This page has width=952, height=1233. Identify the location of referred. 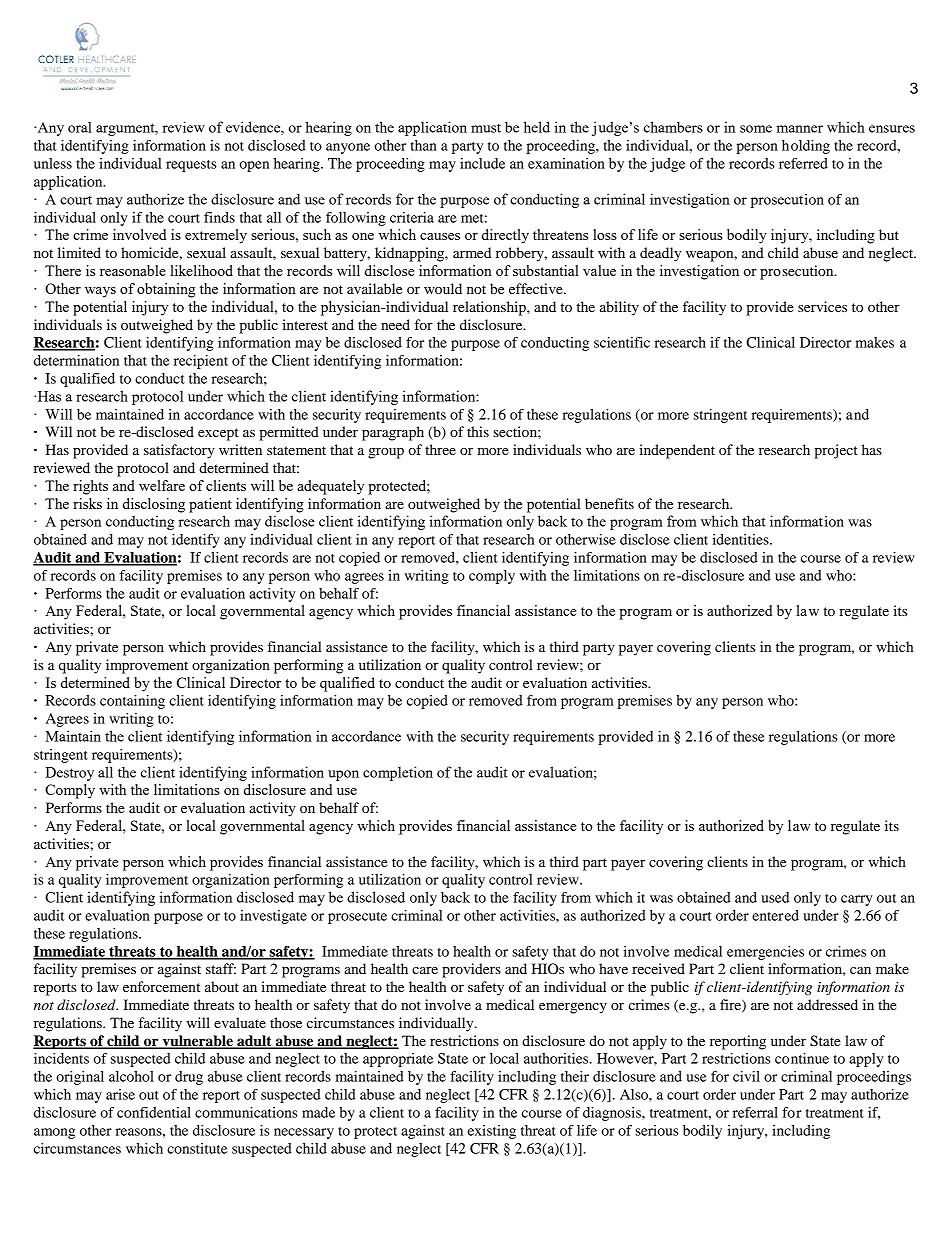
(803, 163).
